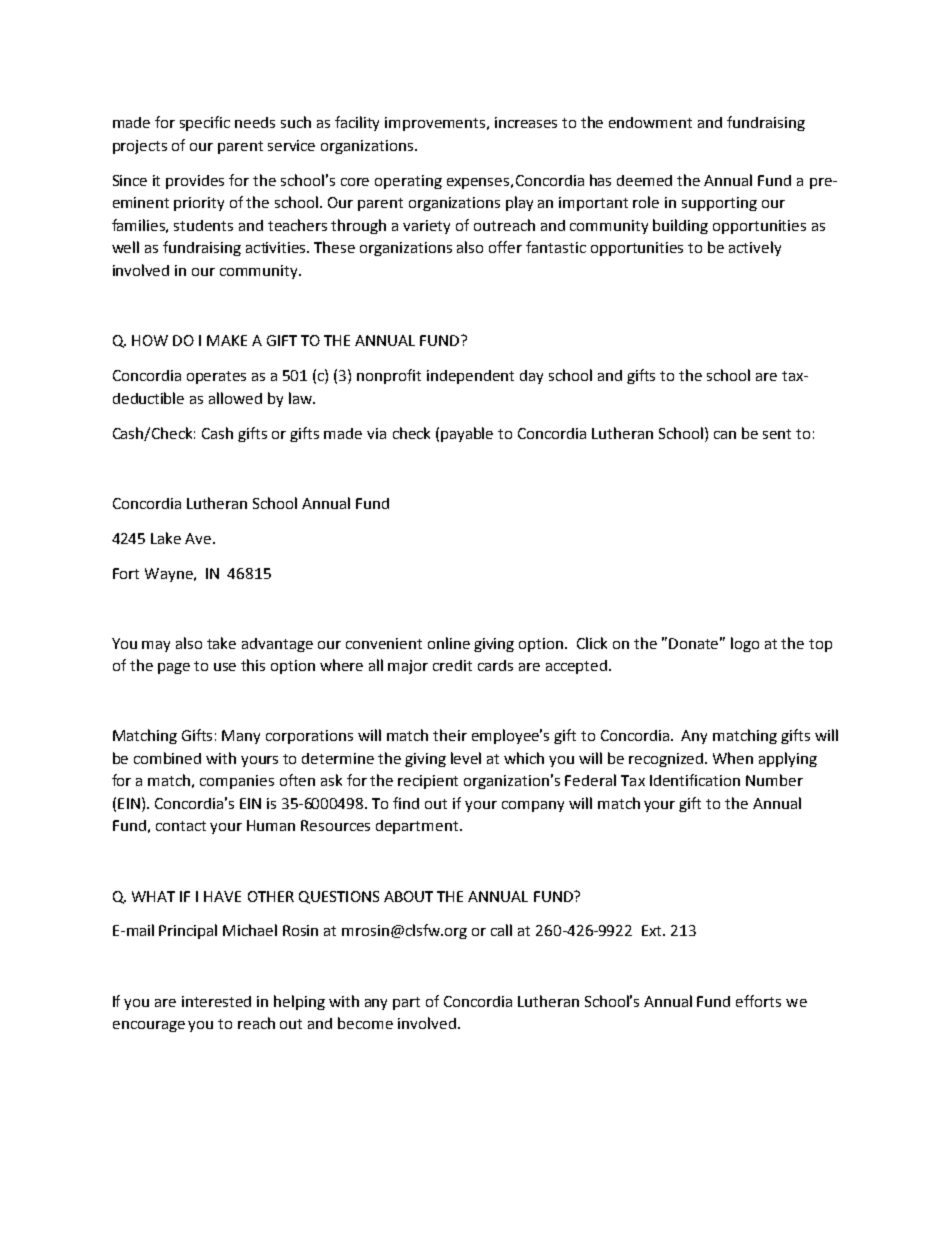  What do you see at coordinates (205, 123) in the document?
I see `specific` at bounding box center [205, 123].
